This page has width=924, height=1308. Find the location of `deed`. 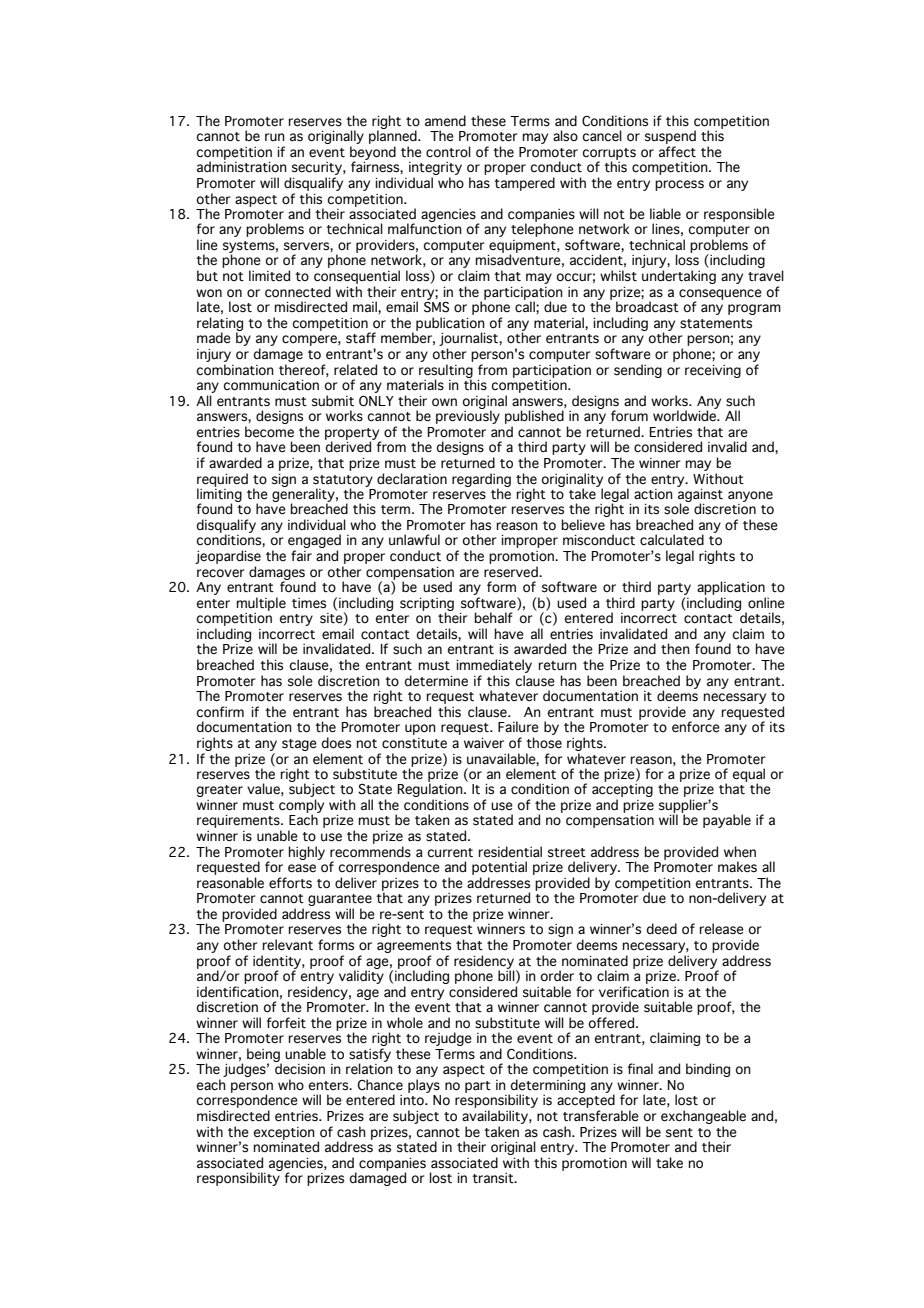

deed is located at coordinates (662, 929).
